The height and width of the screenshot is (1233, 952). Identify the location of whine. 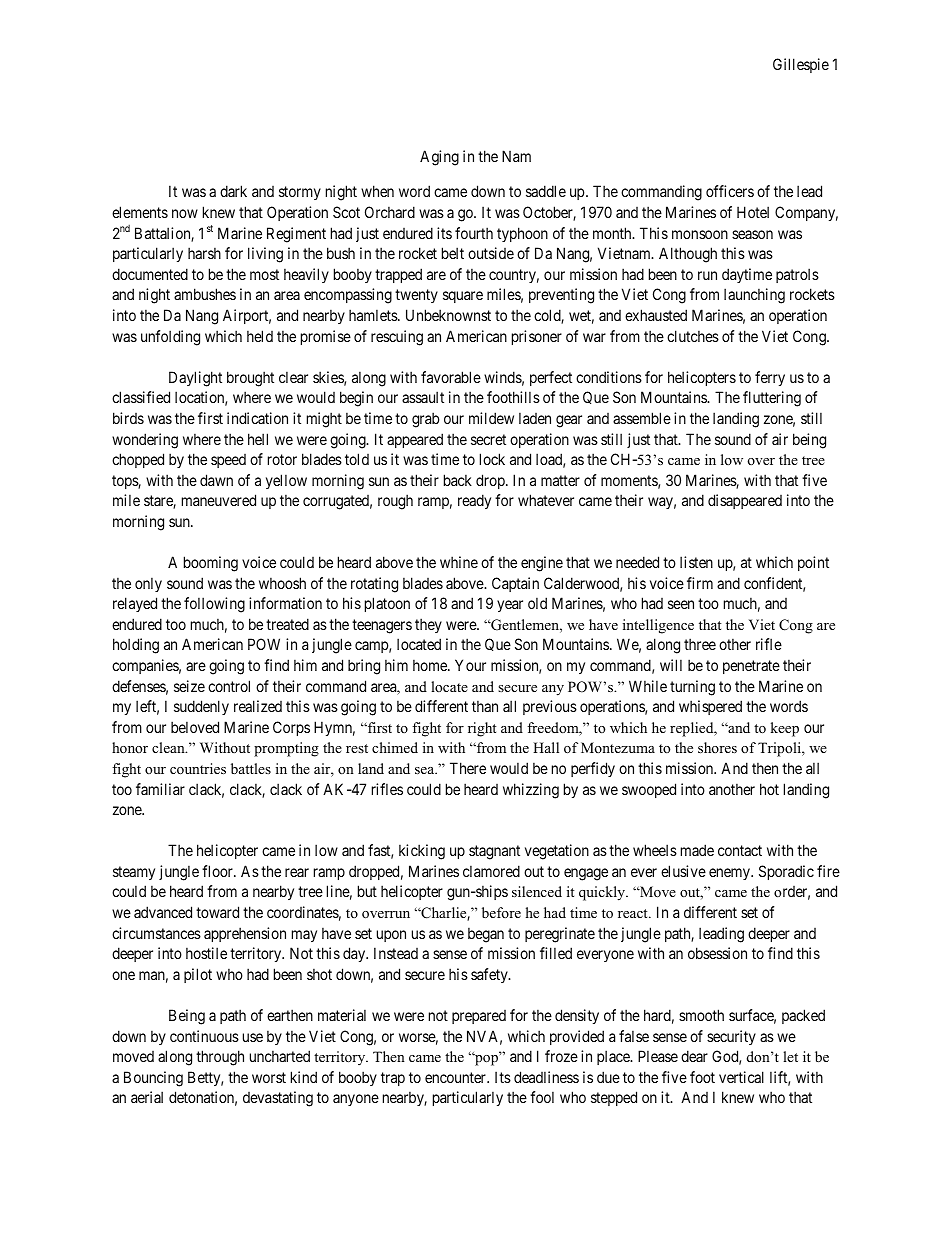
(459, 562).
